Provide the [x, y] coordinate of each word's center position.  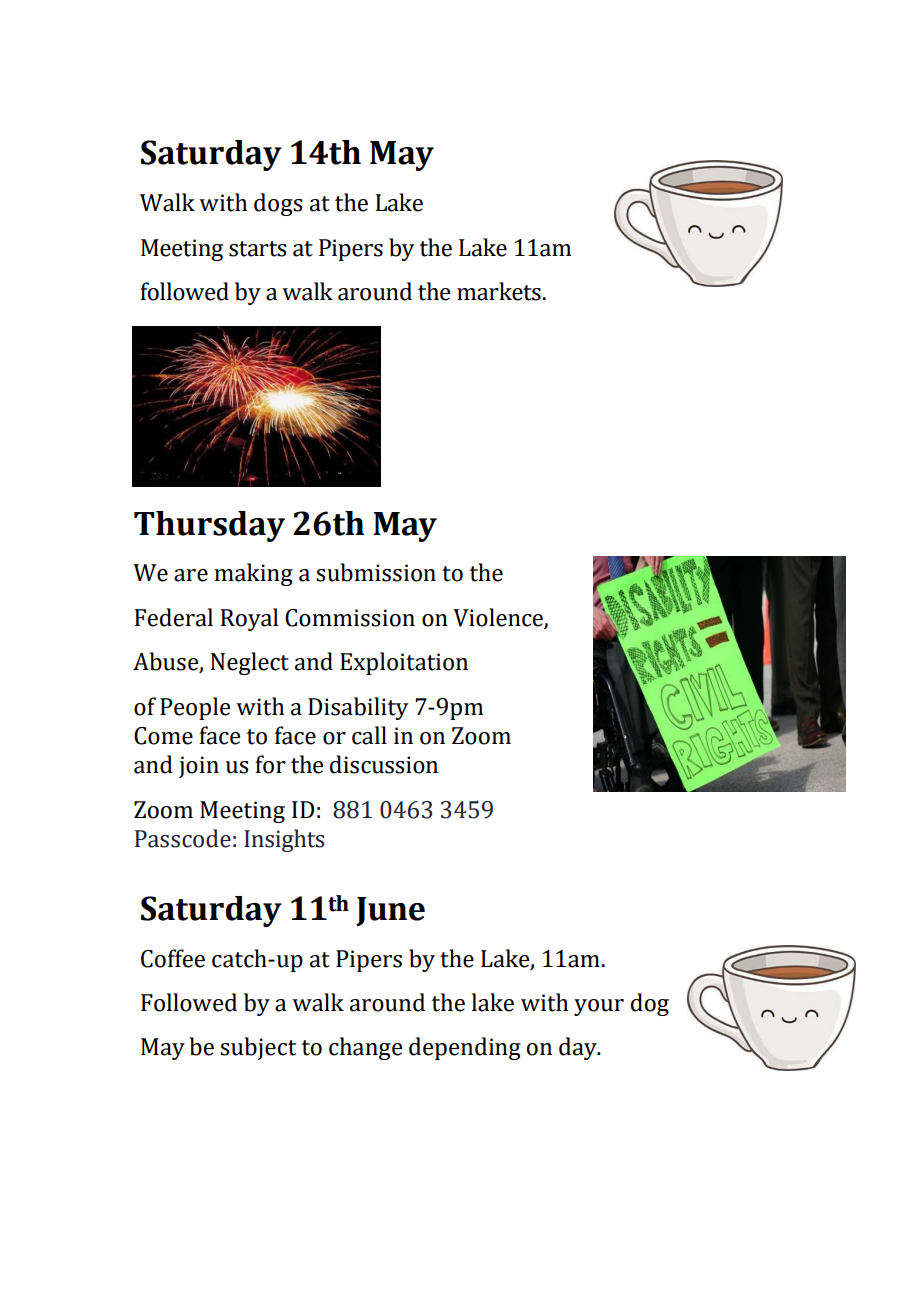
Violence [499, 618]
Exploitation [404, 663]
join [199, 767]
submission [376, 572]
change [365, 1048]
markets [499, 291]
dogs [278, 204]
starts [258, 249]
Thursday [209, 526]
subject [258, 1048]
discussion [384, 764]
